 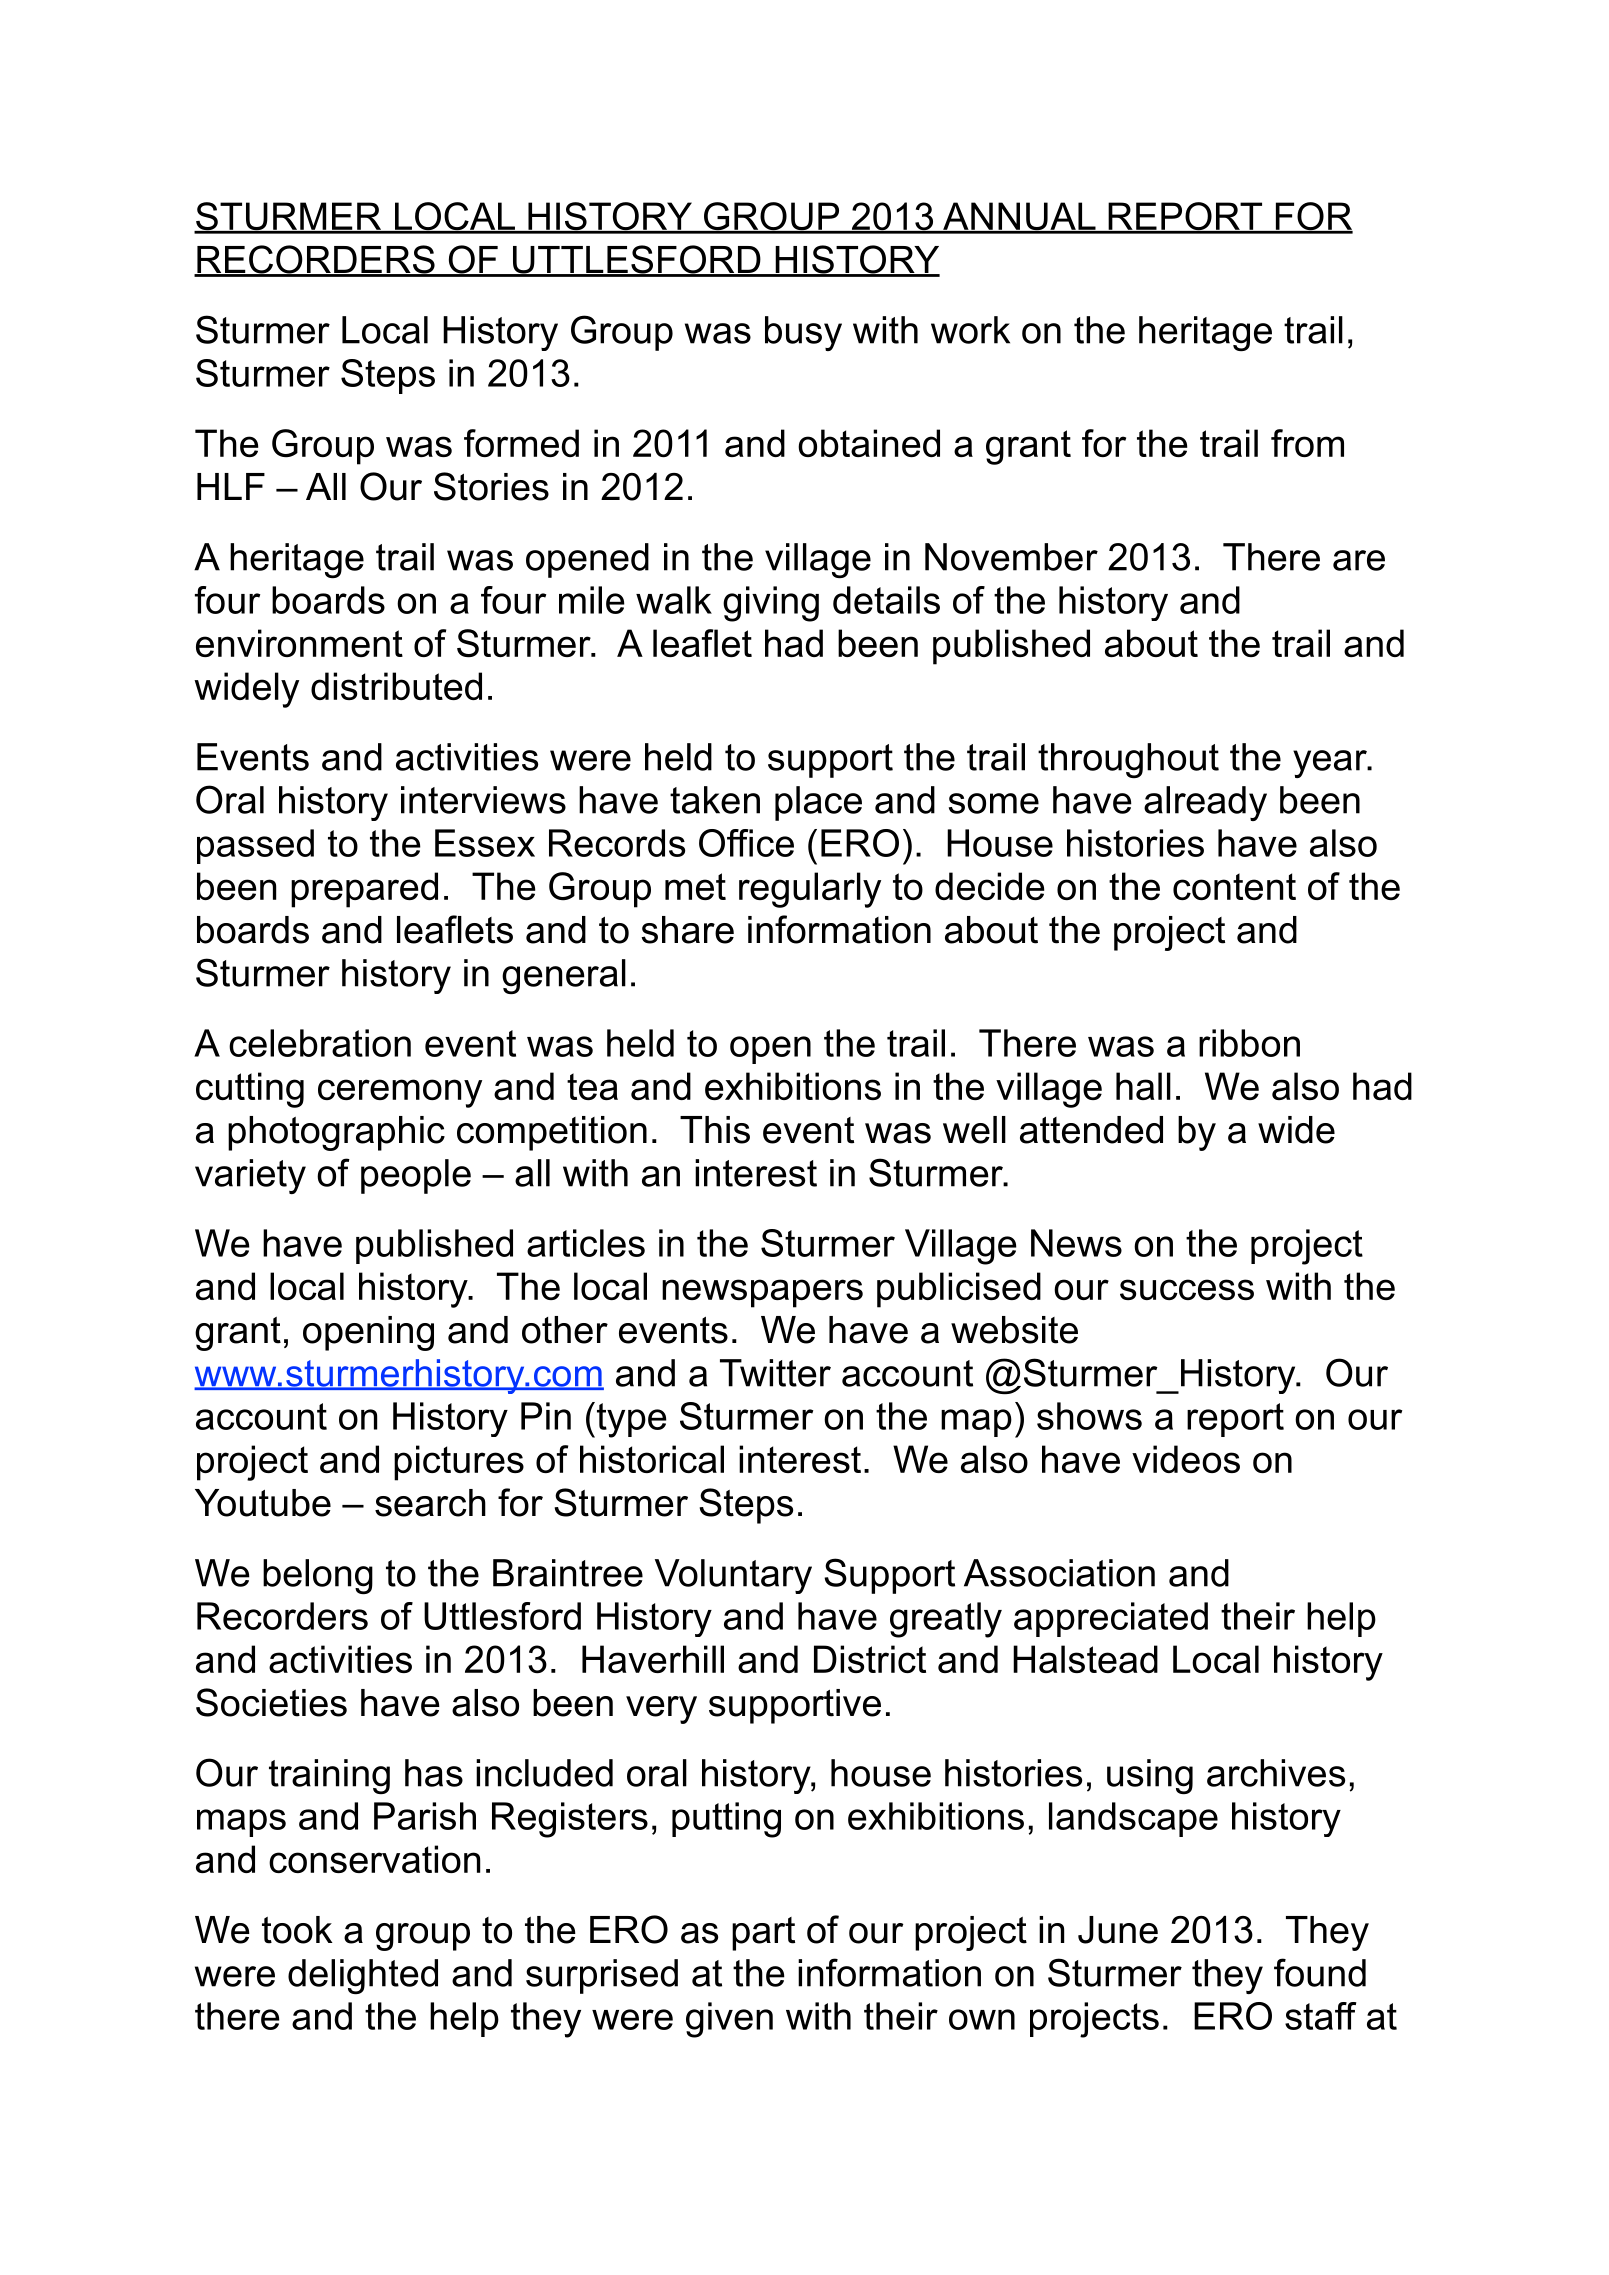 I want to click on part, so click(x=763, y=1934).
